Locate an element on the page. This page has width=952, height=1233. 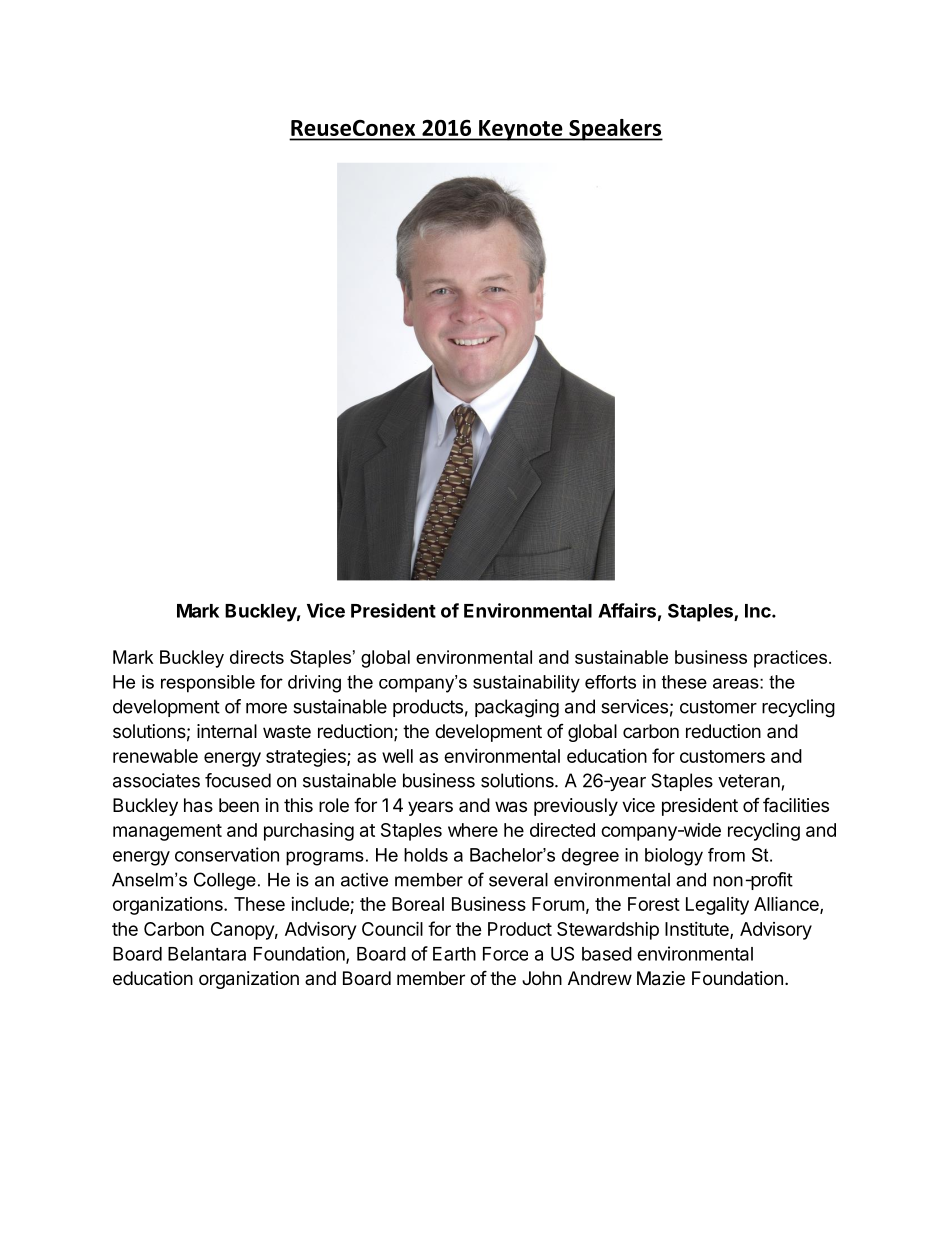
directs is located at coordinates (257, 657).
